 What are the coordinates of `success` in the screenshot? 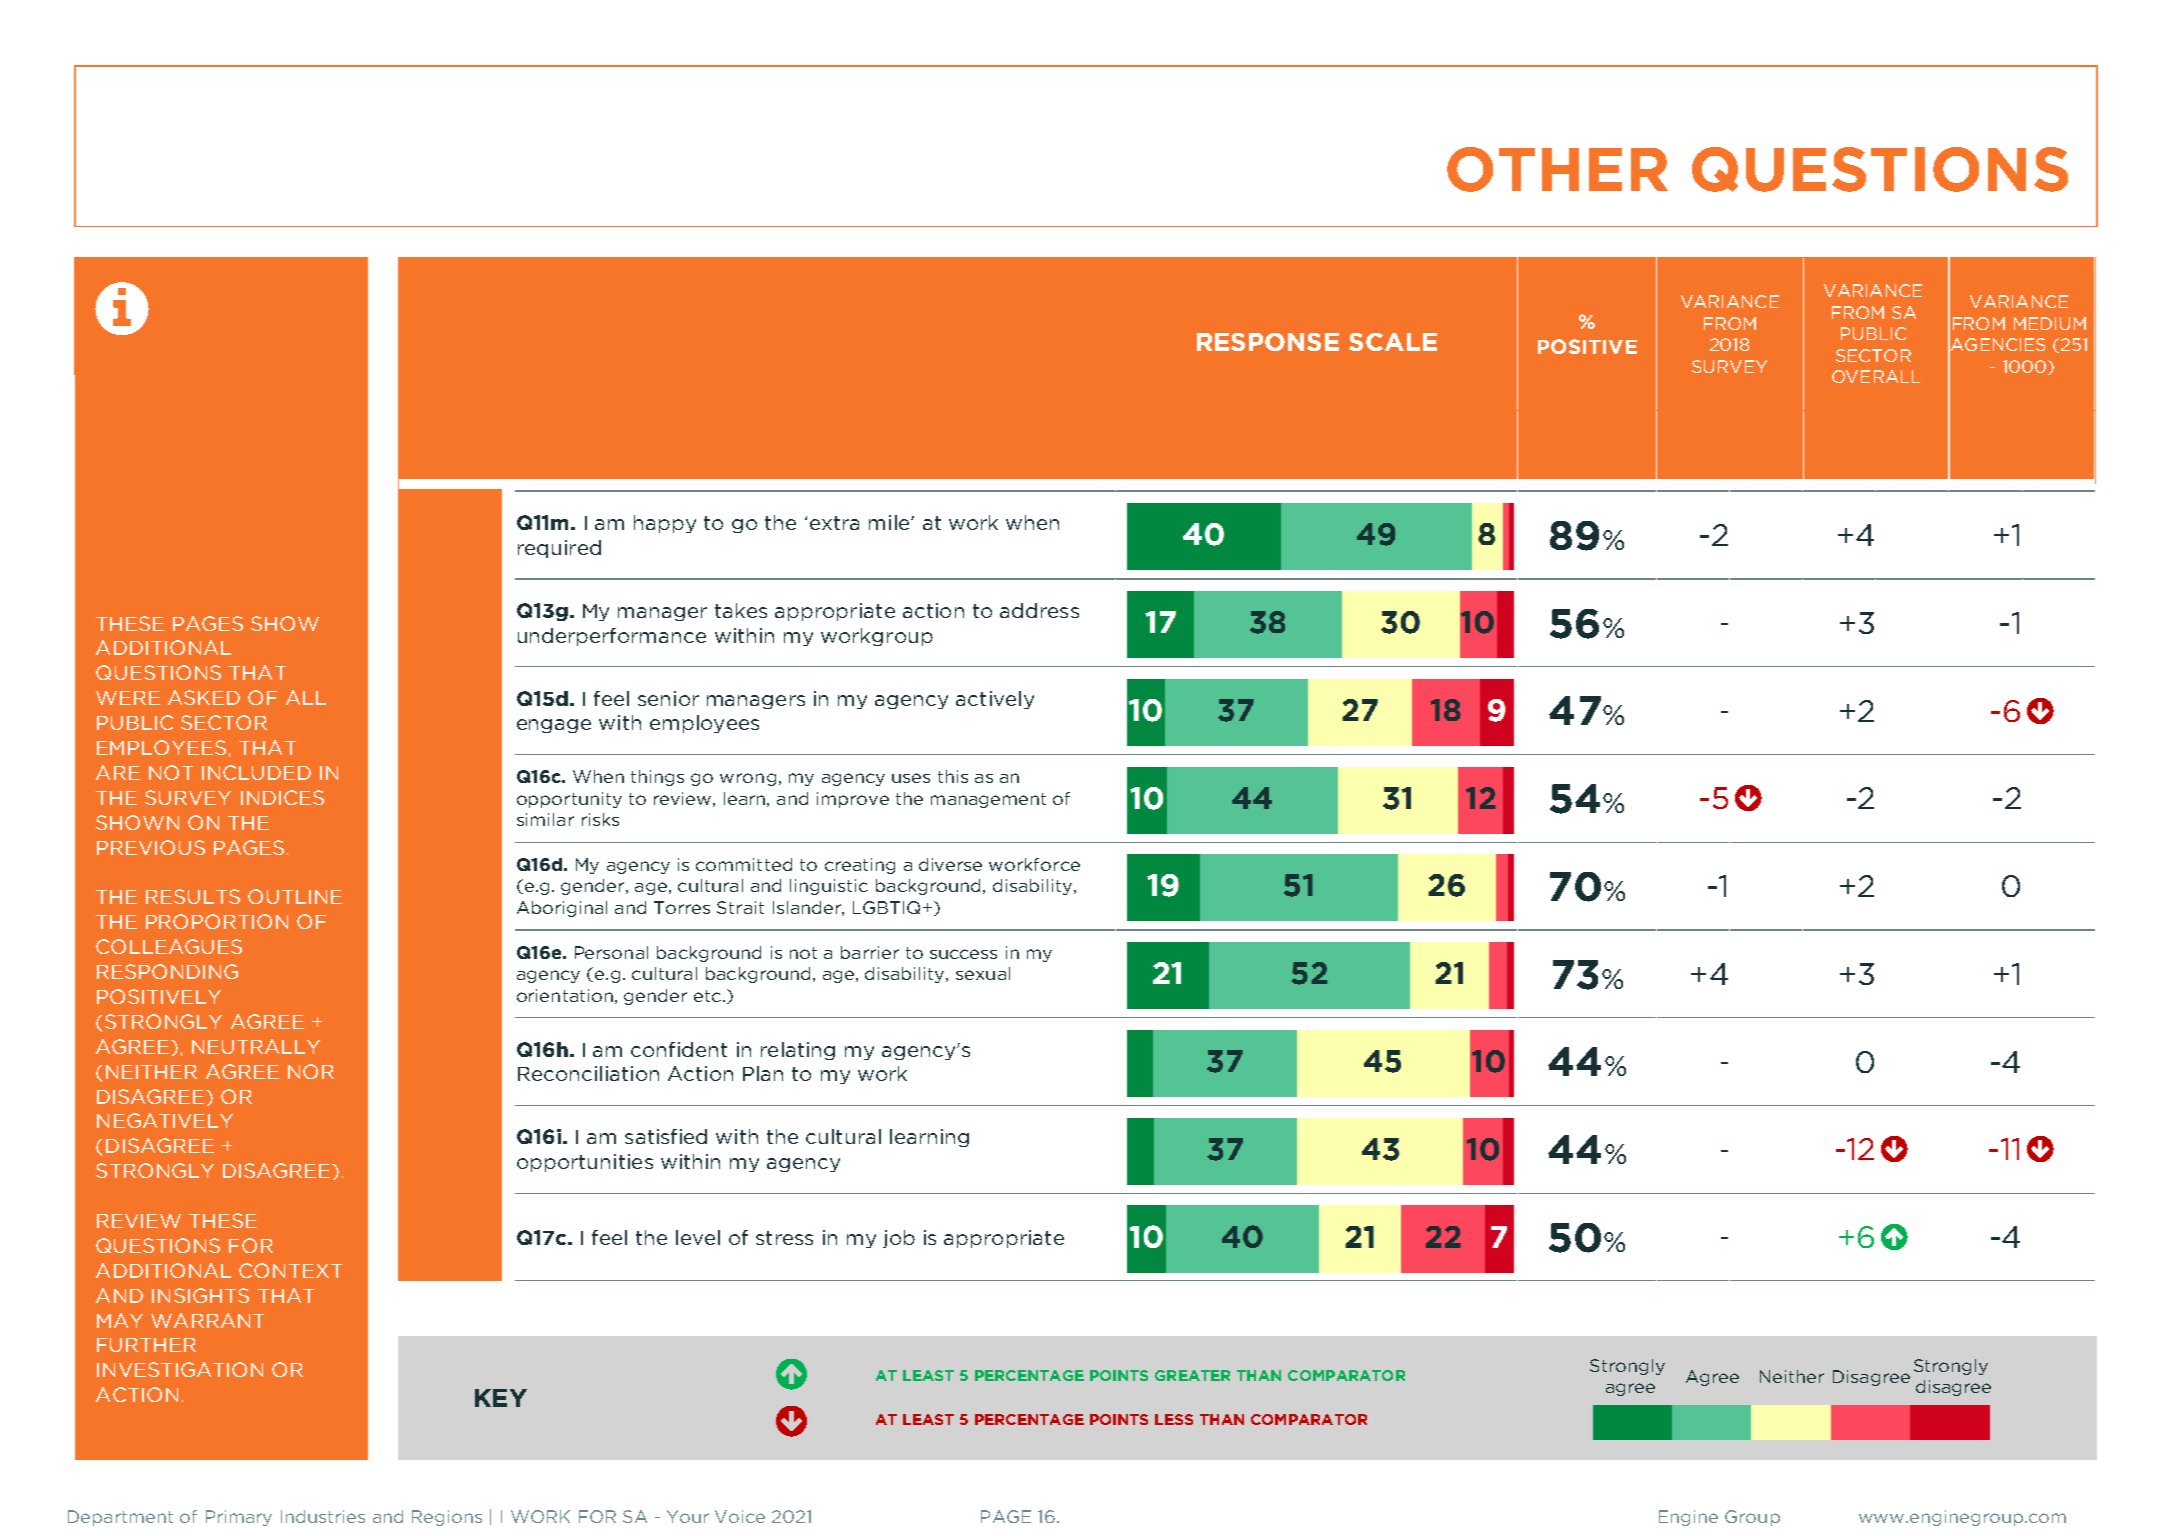 It's located at (963, 954).
